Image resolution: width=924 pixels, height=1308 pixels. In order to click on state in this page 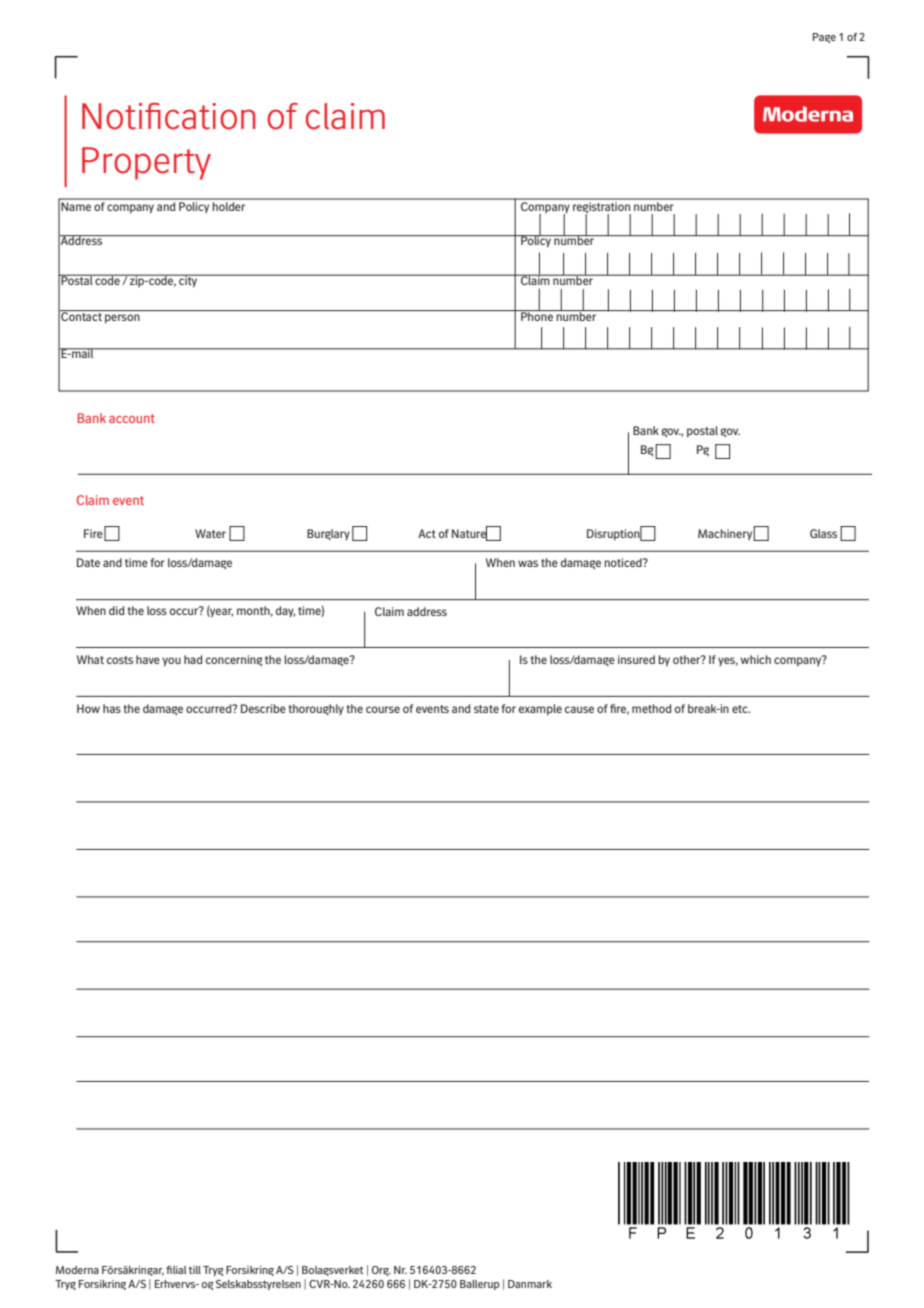, I will do `click(486, 709)`.
